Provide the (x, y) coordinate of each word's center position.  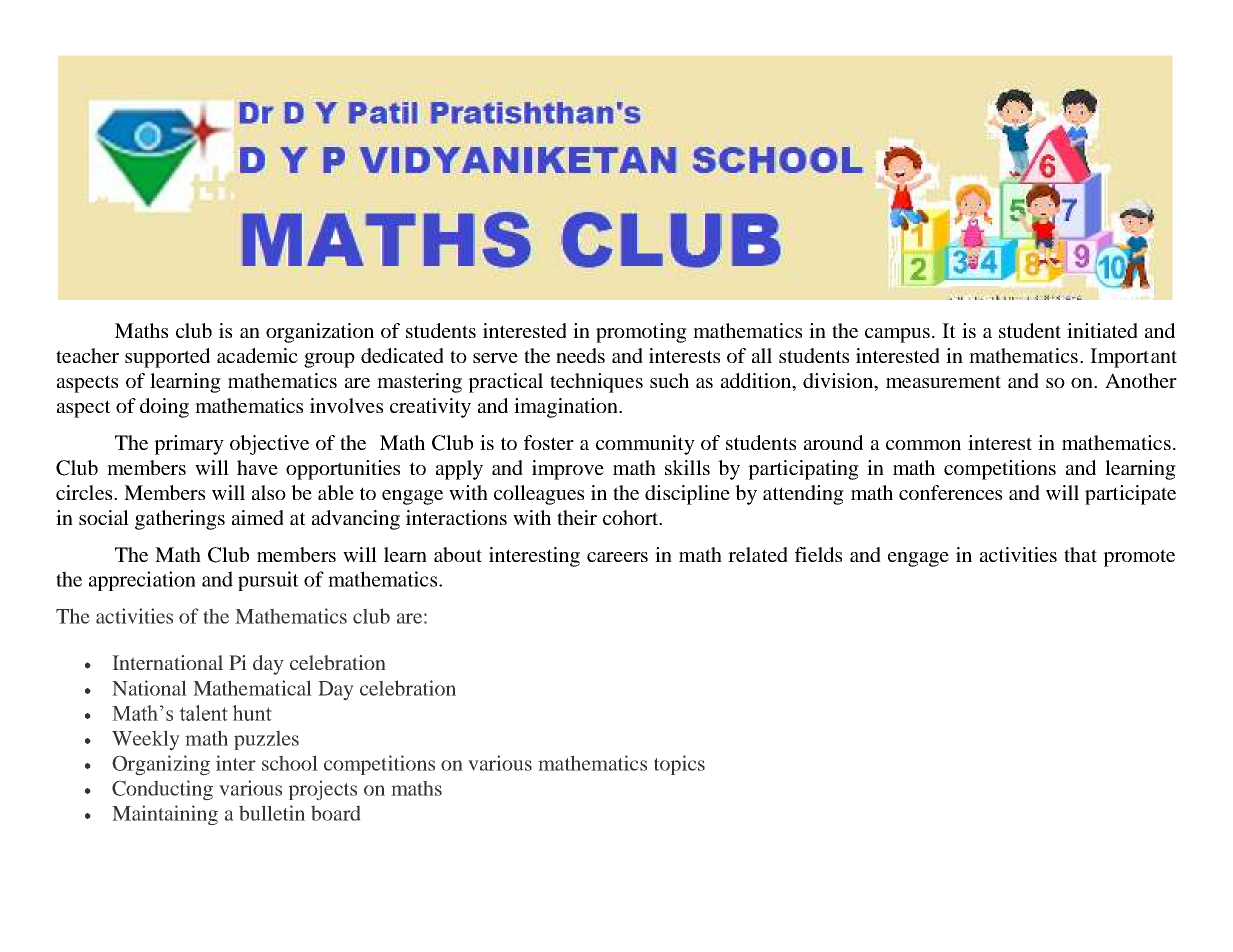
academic (257, 355)
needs (580, 355)
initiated (1102, 330)
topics (679, 765)
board (336, 813)
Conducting (162, 790)
